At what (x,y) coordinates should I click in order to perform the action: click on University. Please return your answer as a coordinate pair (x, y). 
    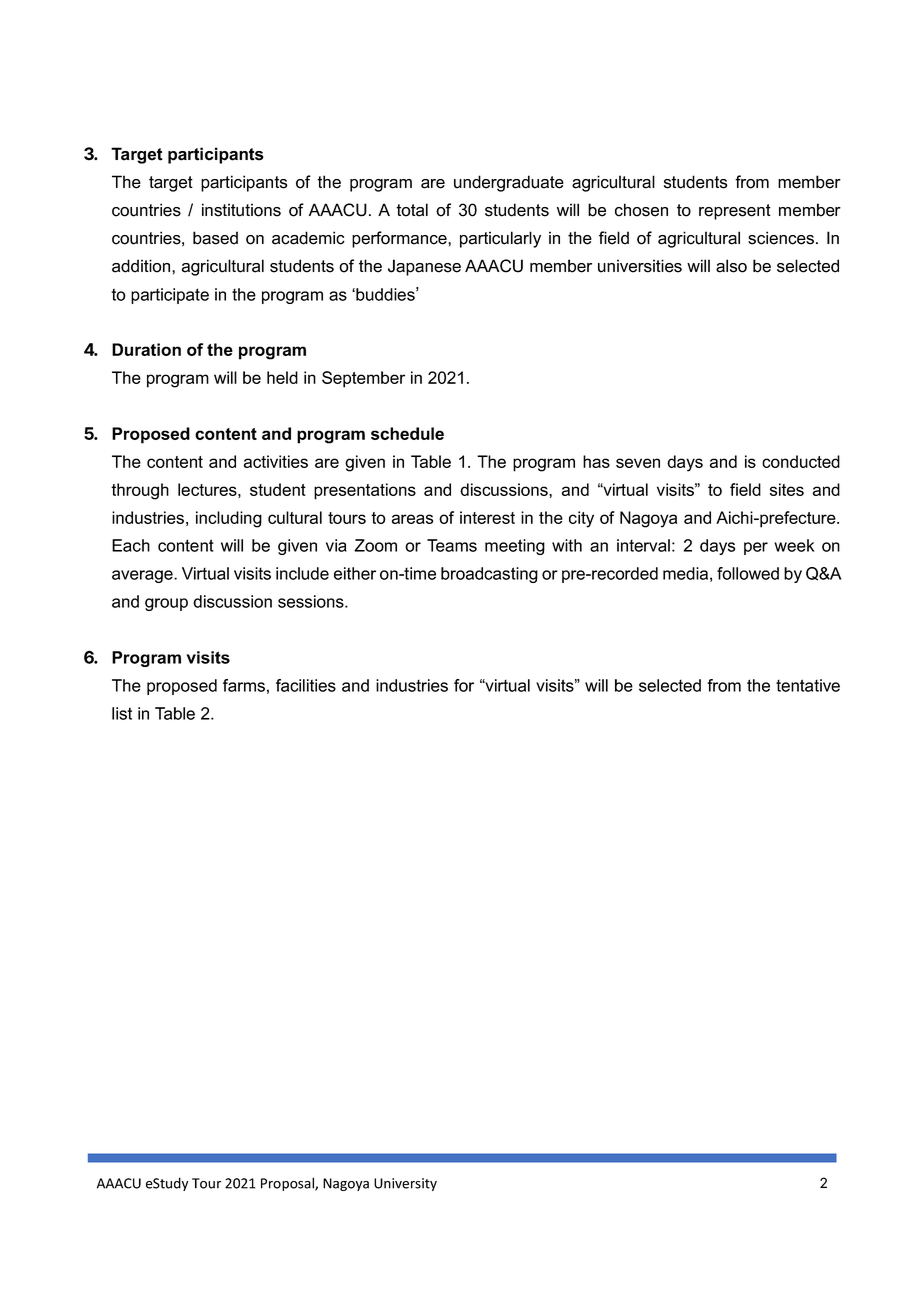
    Looking at the image, I should click on (405, 1184).
